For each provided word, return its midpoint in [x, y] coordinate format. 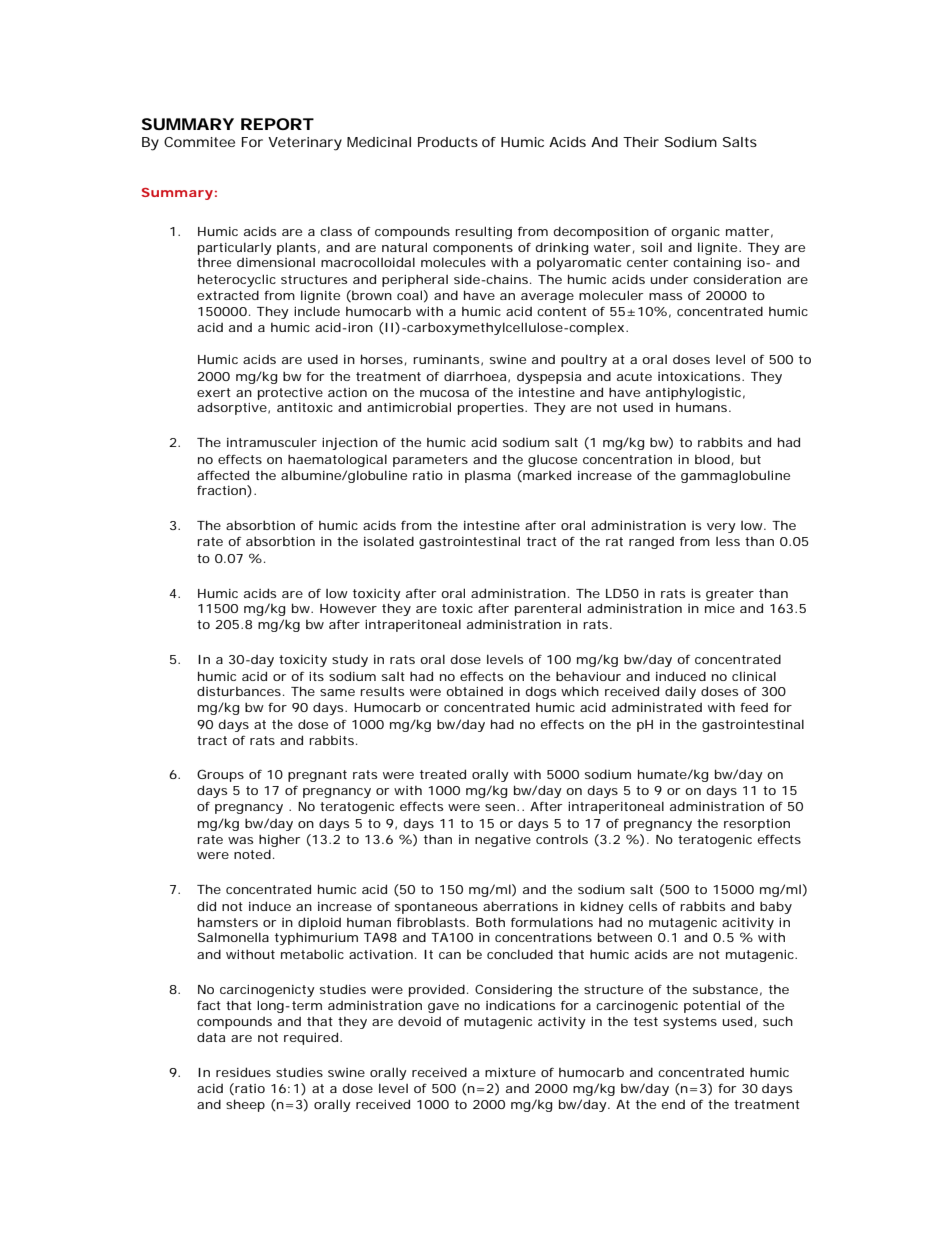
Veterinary [305, 144]
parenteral [548, 609]
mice [720, 608]
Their [641, 142]
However [348, 608]
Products [448, 142]
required [311, 1038]
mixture [510, 1072]
